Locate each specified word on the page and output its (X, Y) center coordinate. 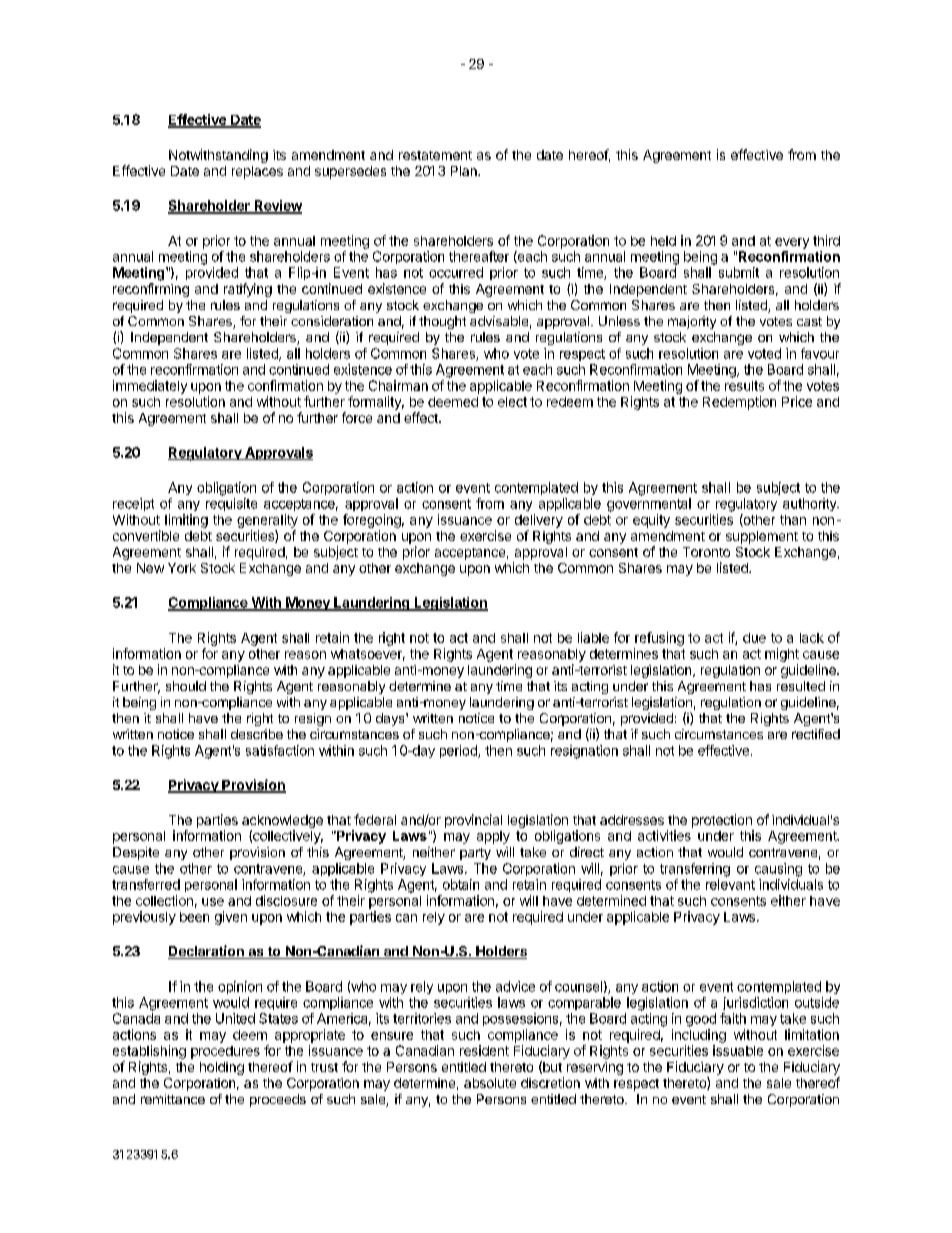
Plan (465, 171)
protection (722, 821)
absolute (490, 1083)
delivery (539, 521)
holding (222, 1068)
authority (811, 504)
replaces (257, 172)
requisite (231, 504)
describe (257, 734)
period (459, 751)
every (792, 243)
